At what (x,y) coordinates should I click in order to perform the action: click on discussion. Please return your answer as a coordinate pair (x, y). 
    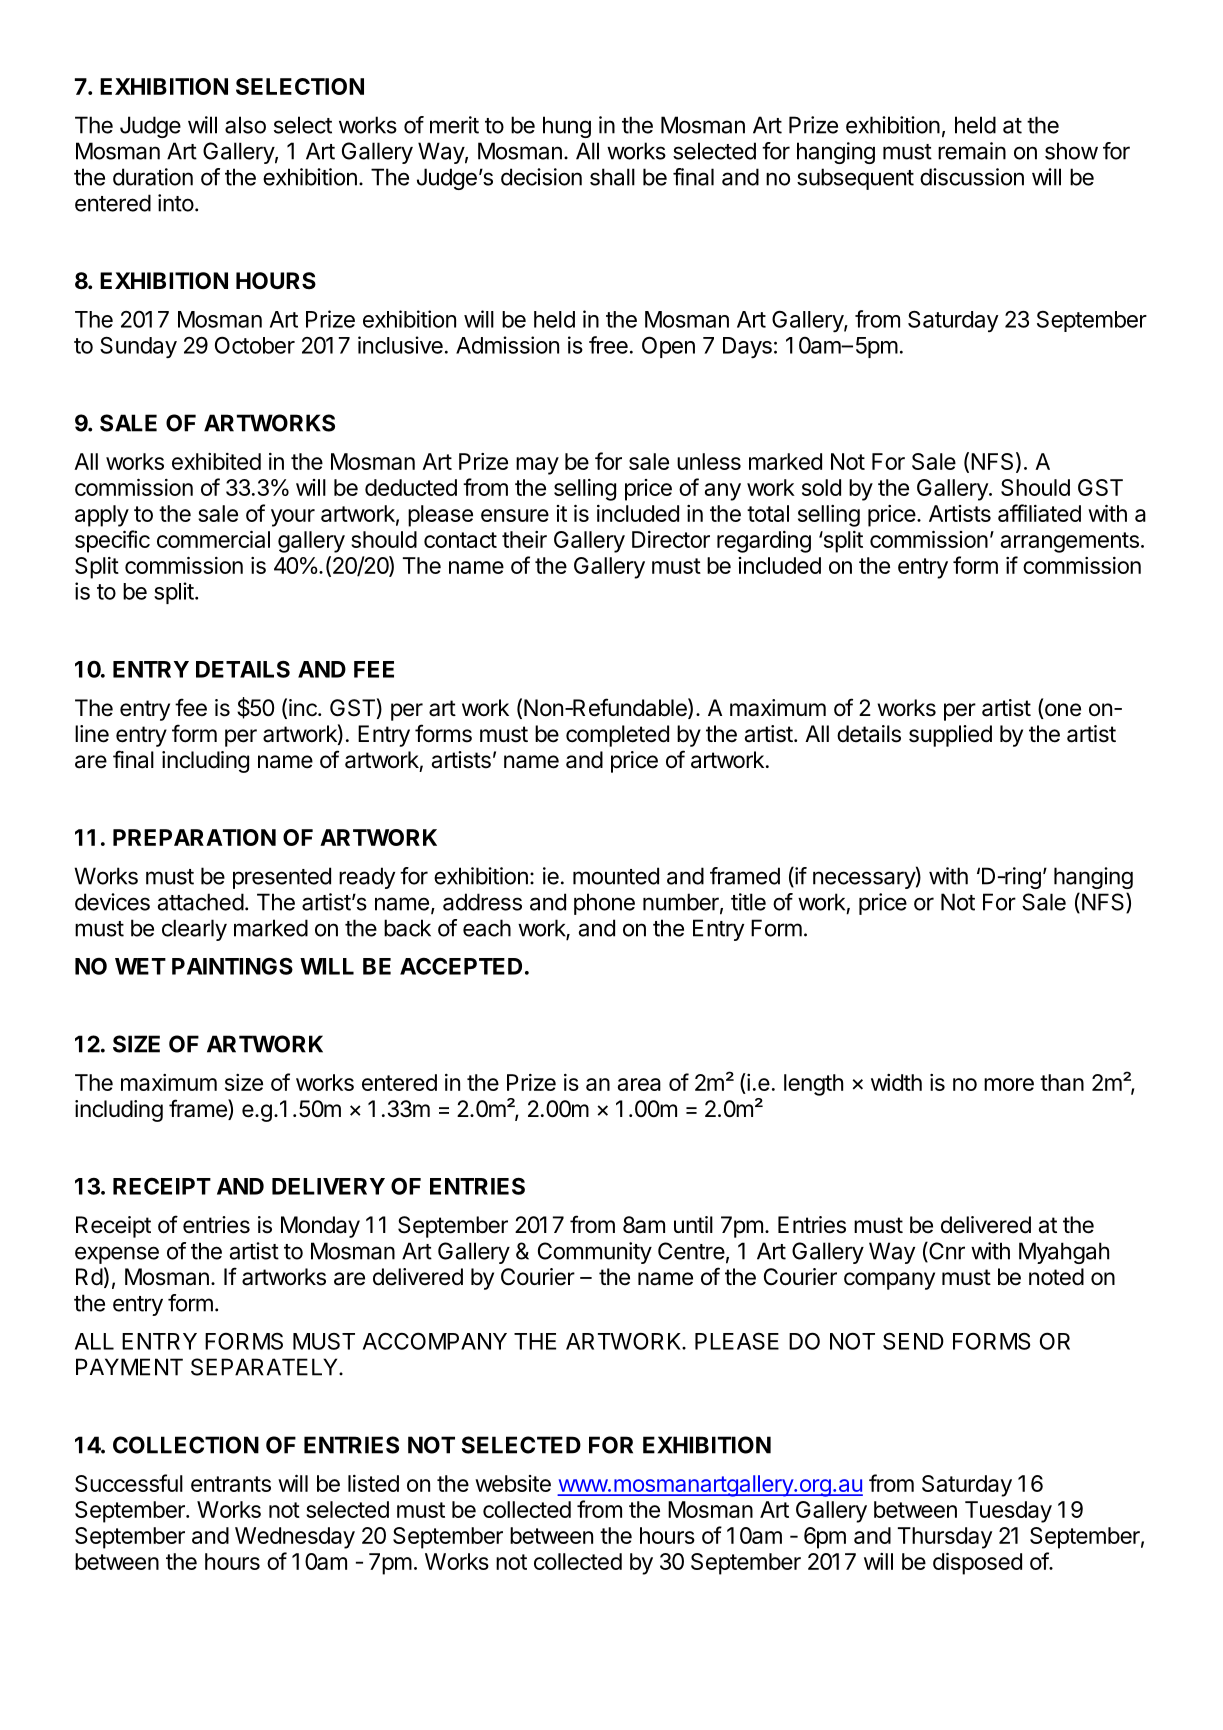
    Looking at the image, I should click on (972, 177).
